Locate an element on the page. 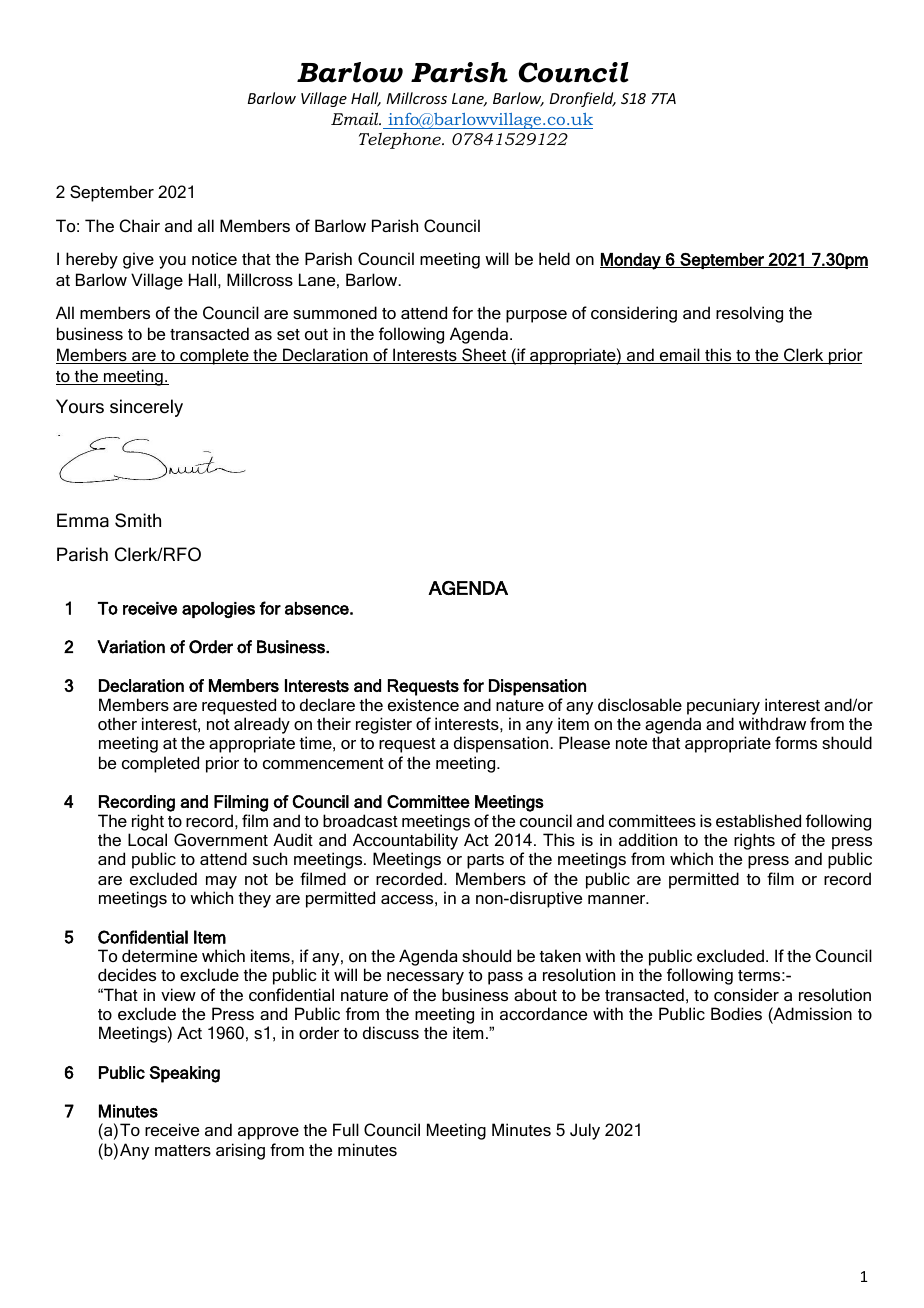  Chair is located at coordinates (140, 225).
